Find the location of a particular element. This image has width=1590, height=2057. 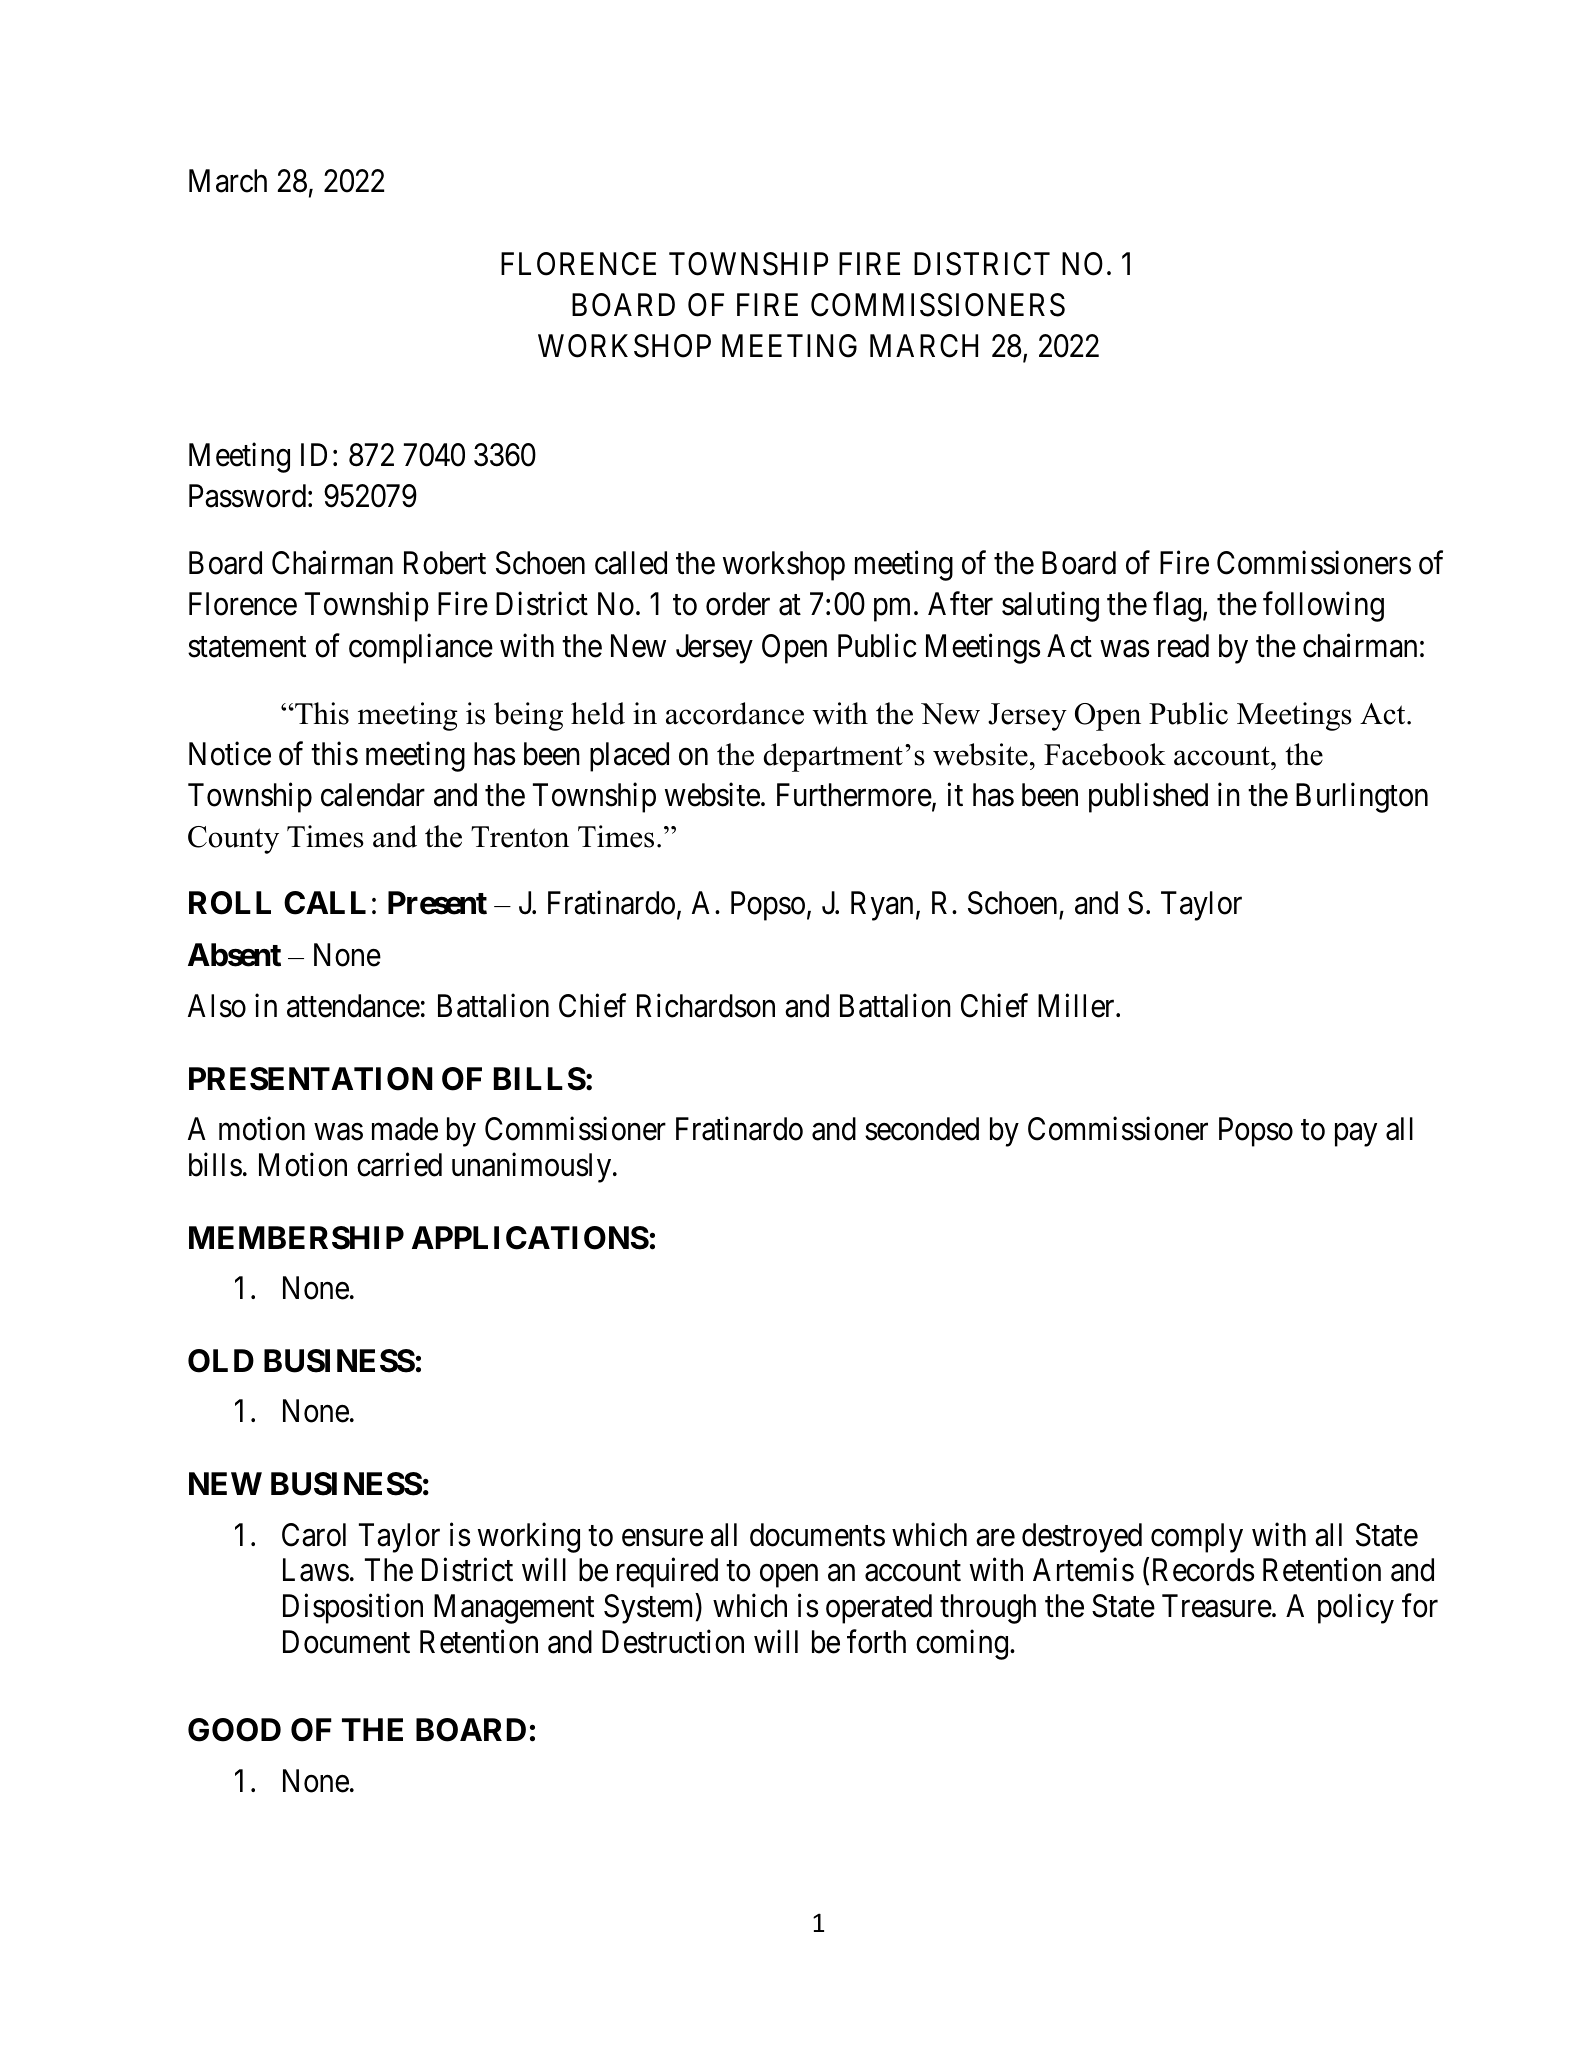

flag is located at coordinates (1177, 607).
